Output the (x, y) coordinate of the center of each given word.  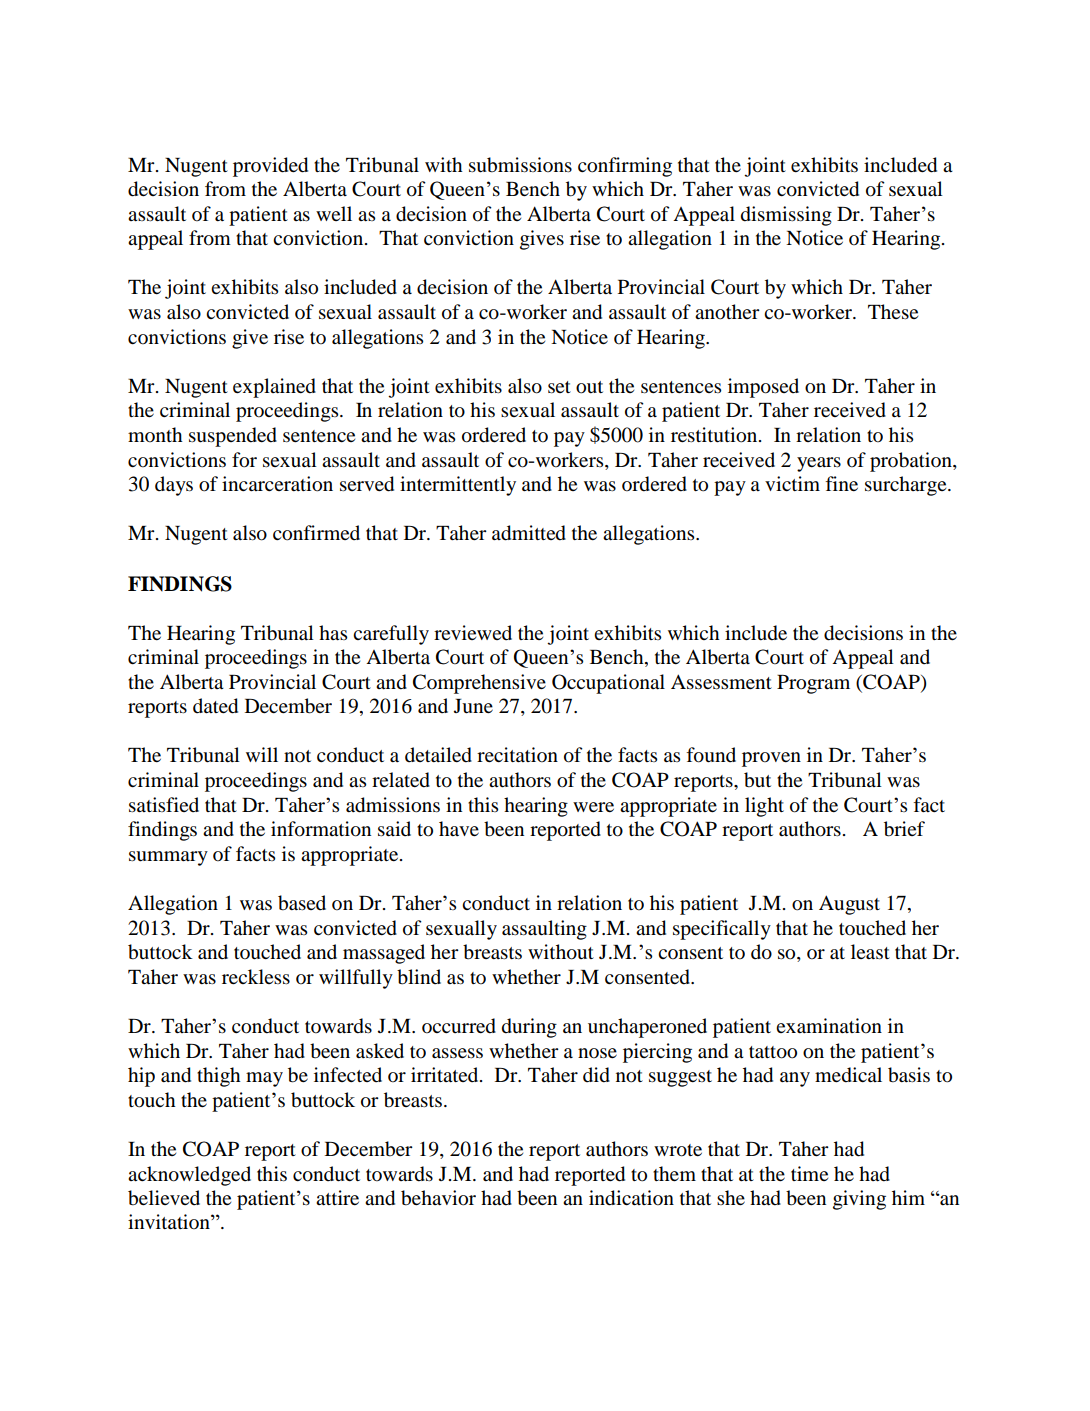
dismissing (786, 216)
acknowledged (189, 1176)
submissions (520, 165)
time (809, 1173)
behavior (438, 1198)
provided (270, 167)
